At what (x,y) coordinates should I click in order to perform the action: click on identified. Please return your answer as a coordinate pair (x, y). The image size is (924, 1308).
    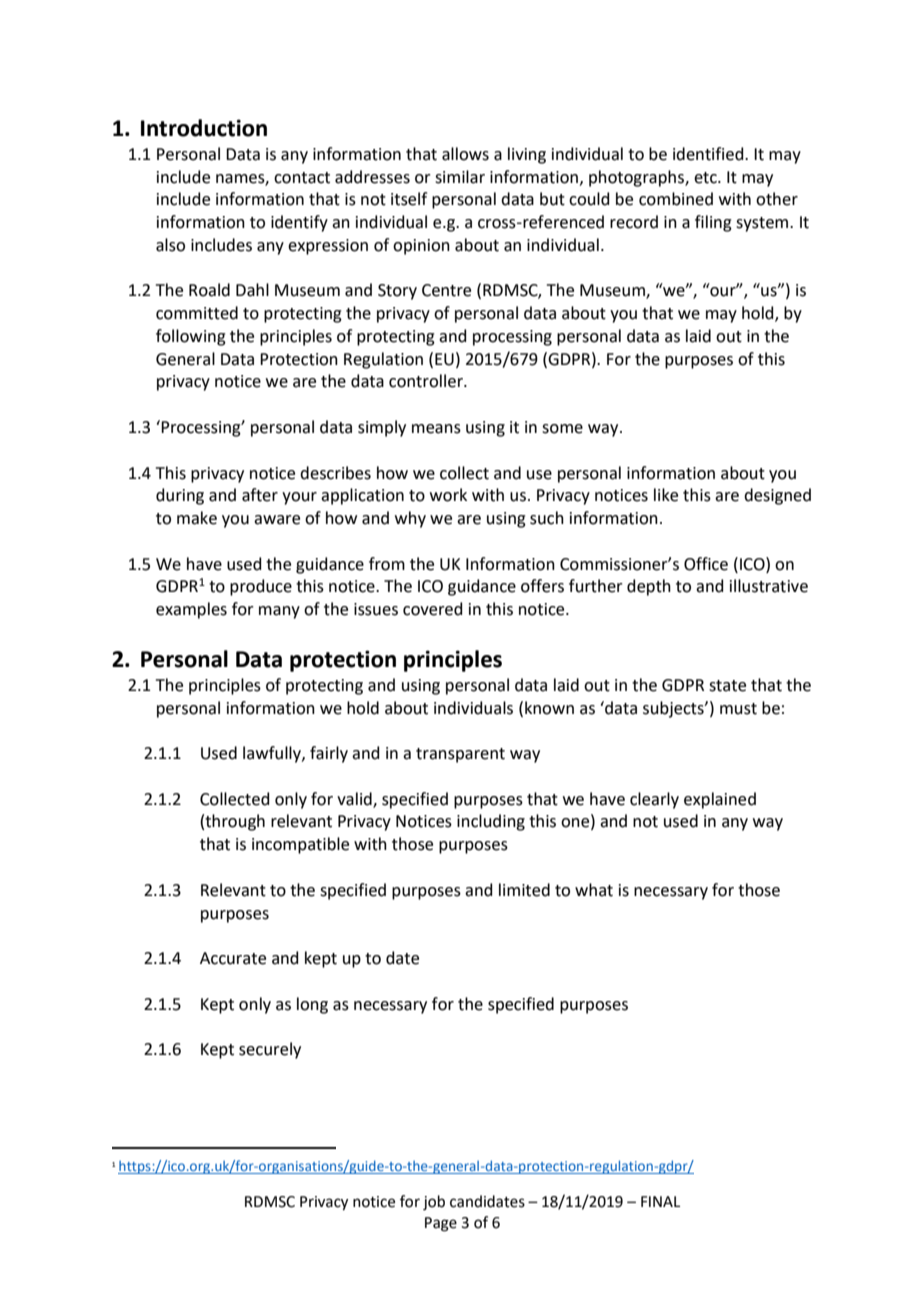
    Looking at the image, I should click on (709, 154).
